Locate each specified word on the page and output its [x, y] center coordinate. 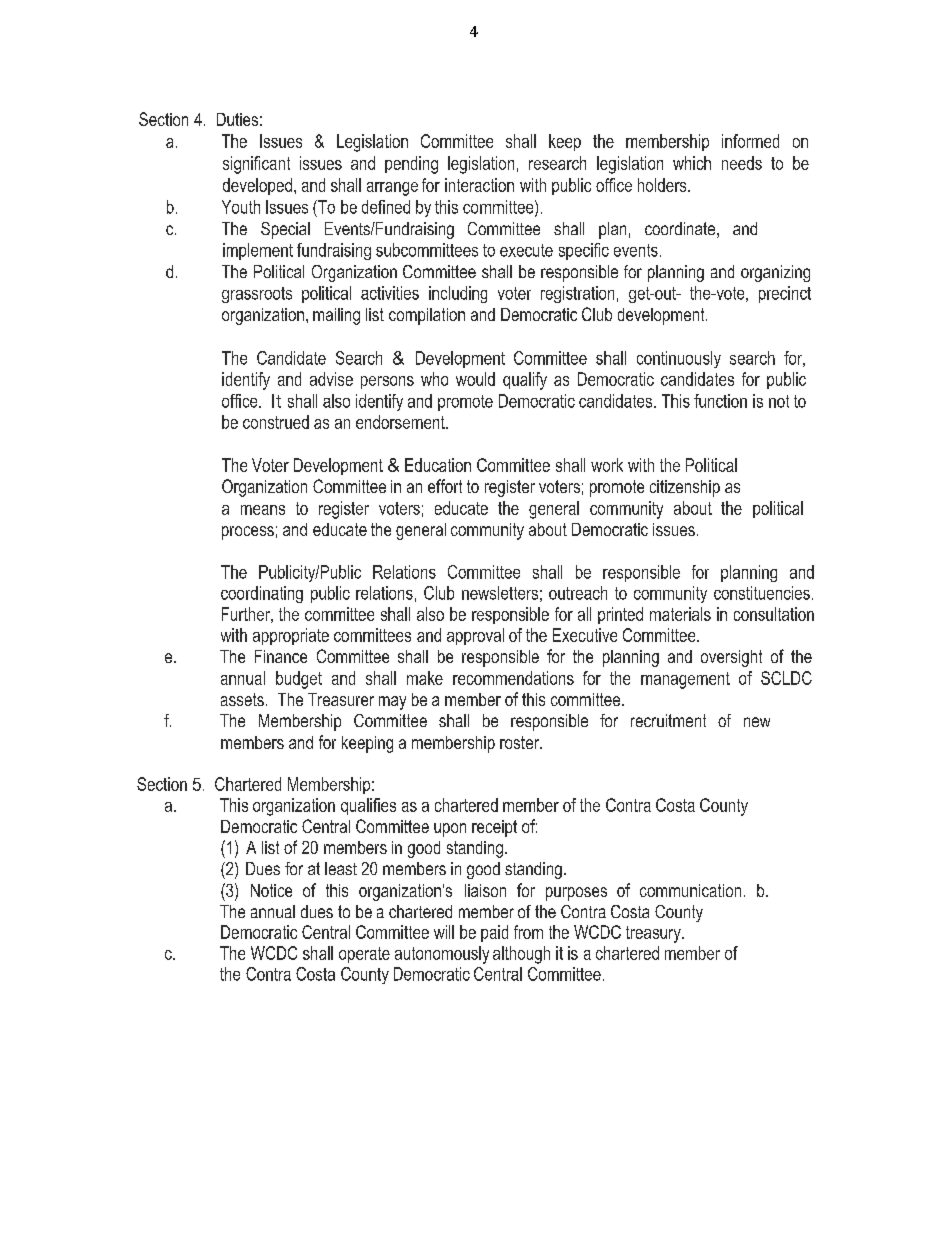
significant [256, 165]
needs [742, 163]
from [528, 932]
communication [690, 890]
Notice [271, 890]
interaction [479, 185]
